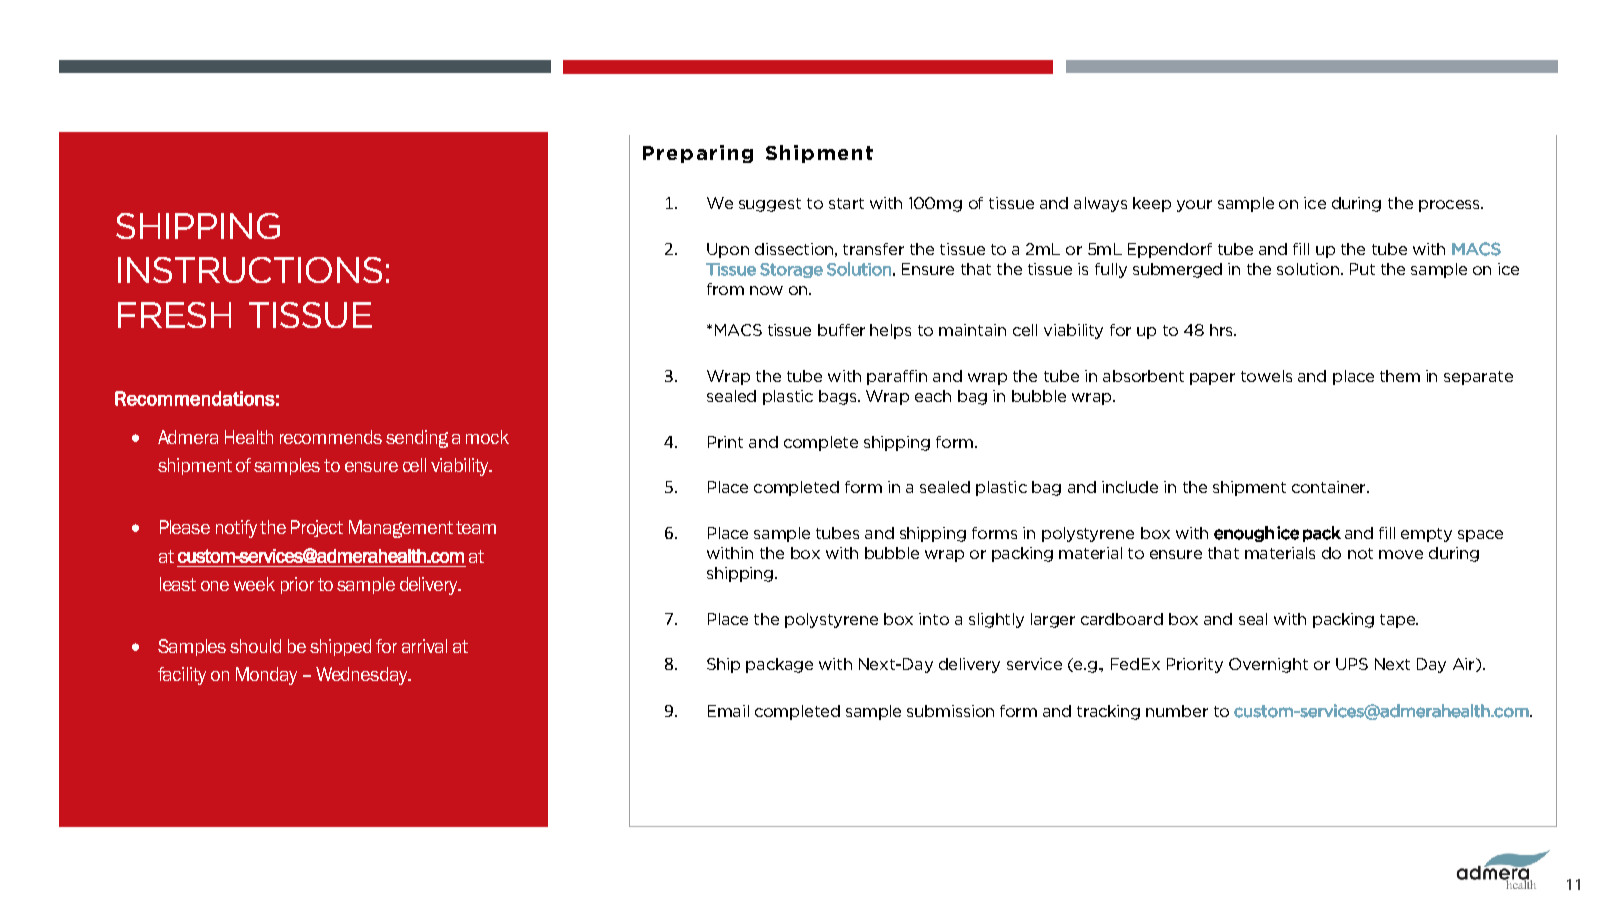 The image size is (1617, 910). Describe the element at coordinates (725, 442) in the screenshot. I see `Print` at that location.
